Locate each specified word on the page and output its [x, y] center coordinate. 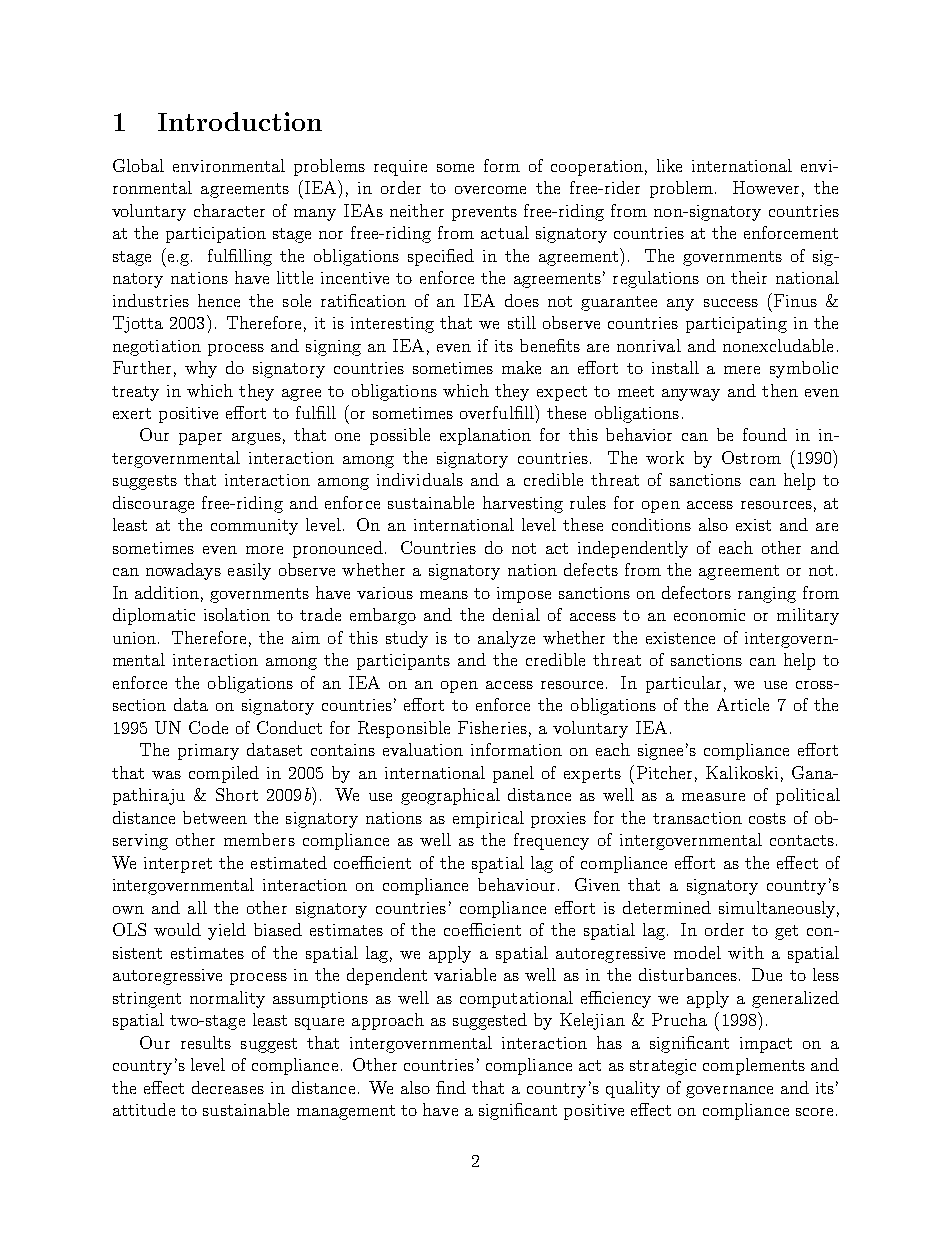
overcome [490, 190]
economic [709, 615]
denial [516, 614]
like [669, 165]
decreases [228, 1087]
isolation [237, 614]
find [451, 1087]
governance [729, 1092]
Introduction [240, 121]
